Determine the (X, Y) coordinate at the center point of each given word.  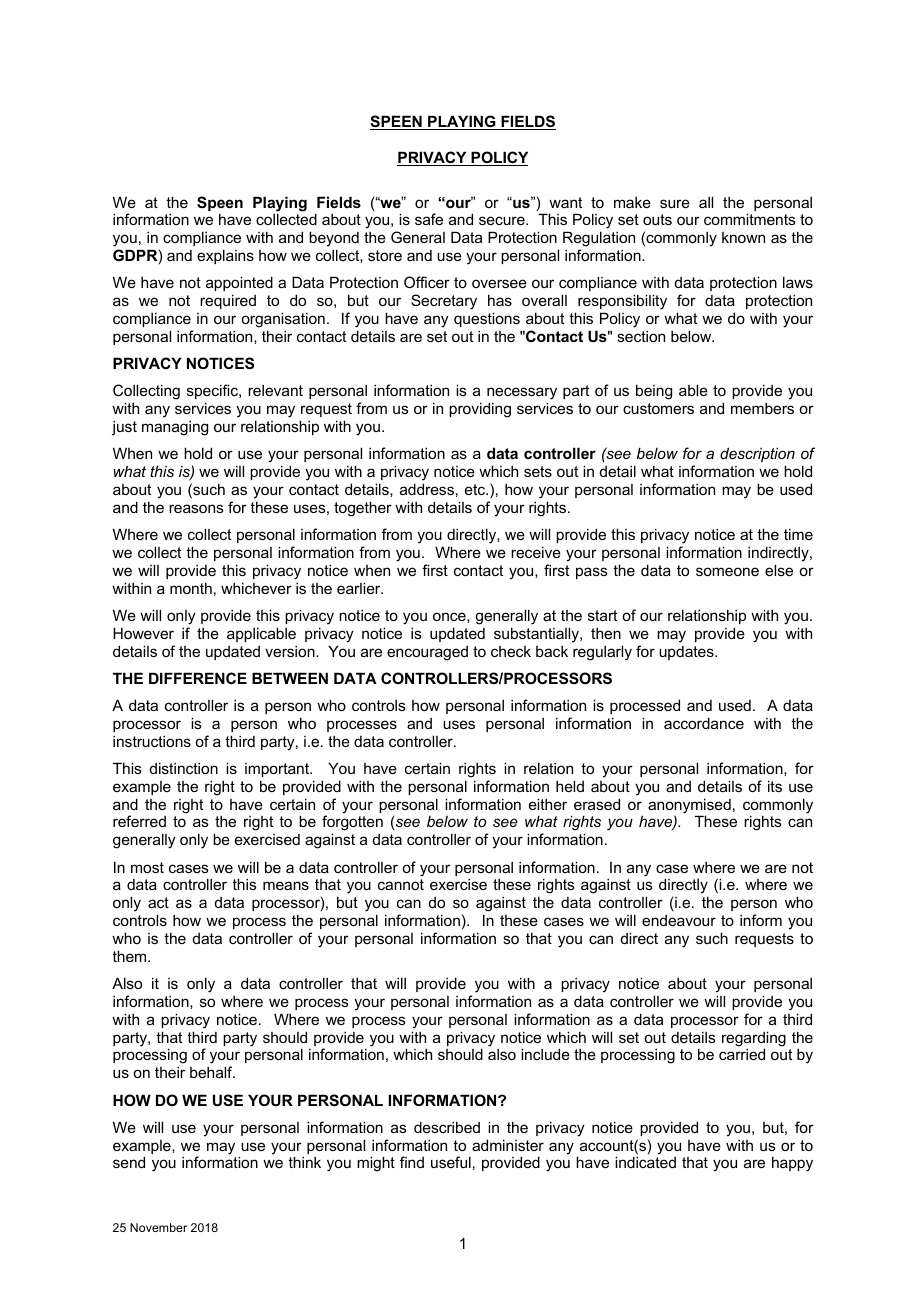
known (743, 237)
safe (429, 219)
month (191, 588)
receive (536, 552)
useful (451, 1162)
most (147, 867)
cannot (401, 884)
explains (225, 256)
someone (727, 571)
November (158, 1227)
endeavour (679, 920)
